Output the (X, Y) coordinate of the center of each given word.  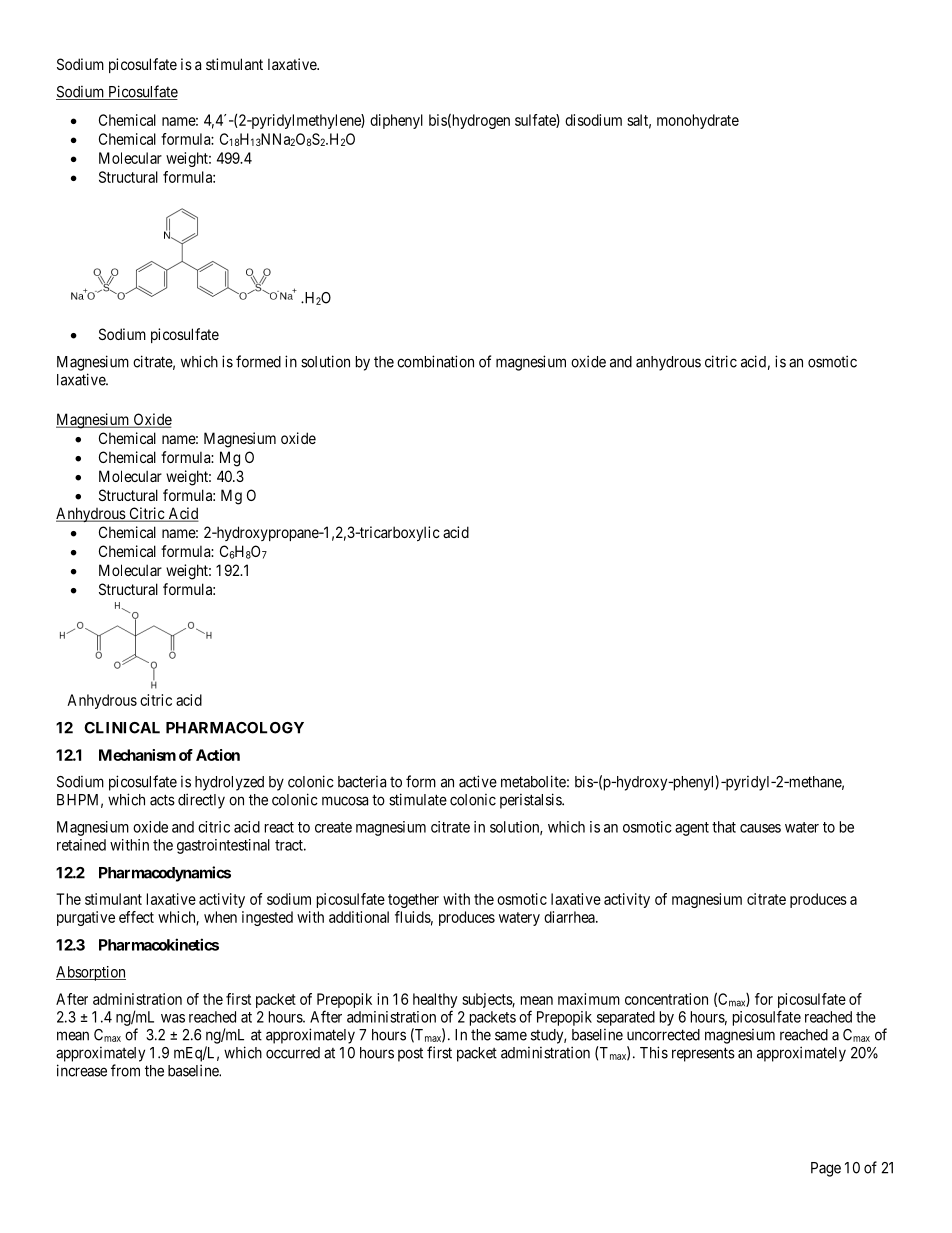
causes (760, 828)
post (410, 1055)
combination (435, 361)
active (478, 781)
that (724, 827)
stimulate (418, 799)
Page (826, 1169)
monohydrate (698, 121)
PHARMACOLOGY (235, 728)
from (125, 1070)
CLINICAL (122, 728)
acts (162, 800)
